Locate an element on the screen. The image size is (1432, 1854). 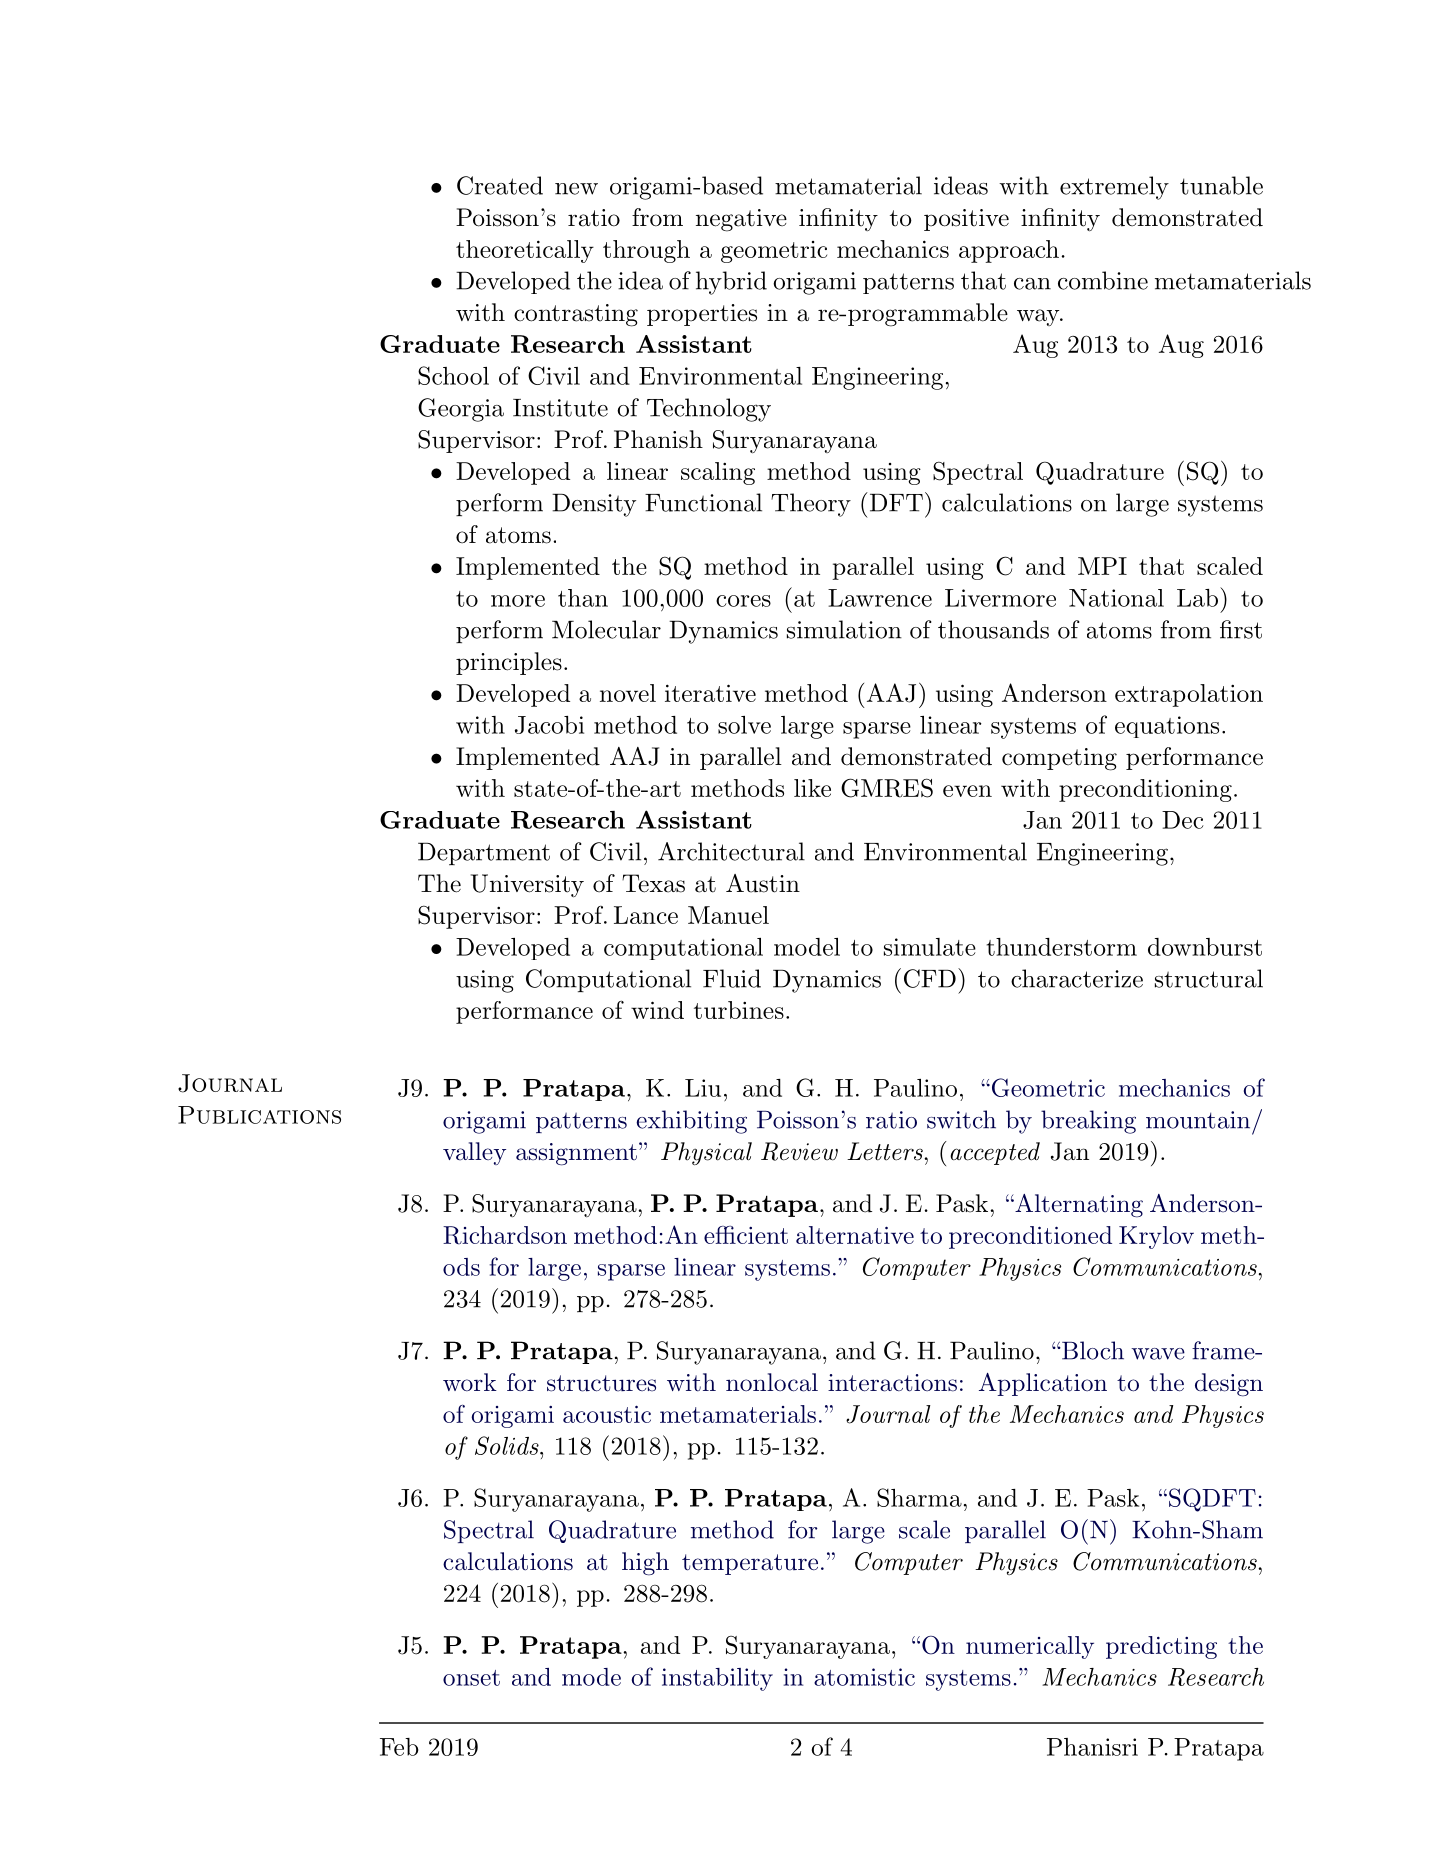
Jacobi is located at coordinates (549, 725).
